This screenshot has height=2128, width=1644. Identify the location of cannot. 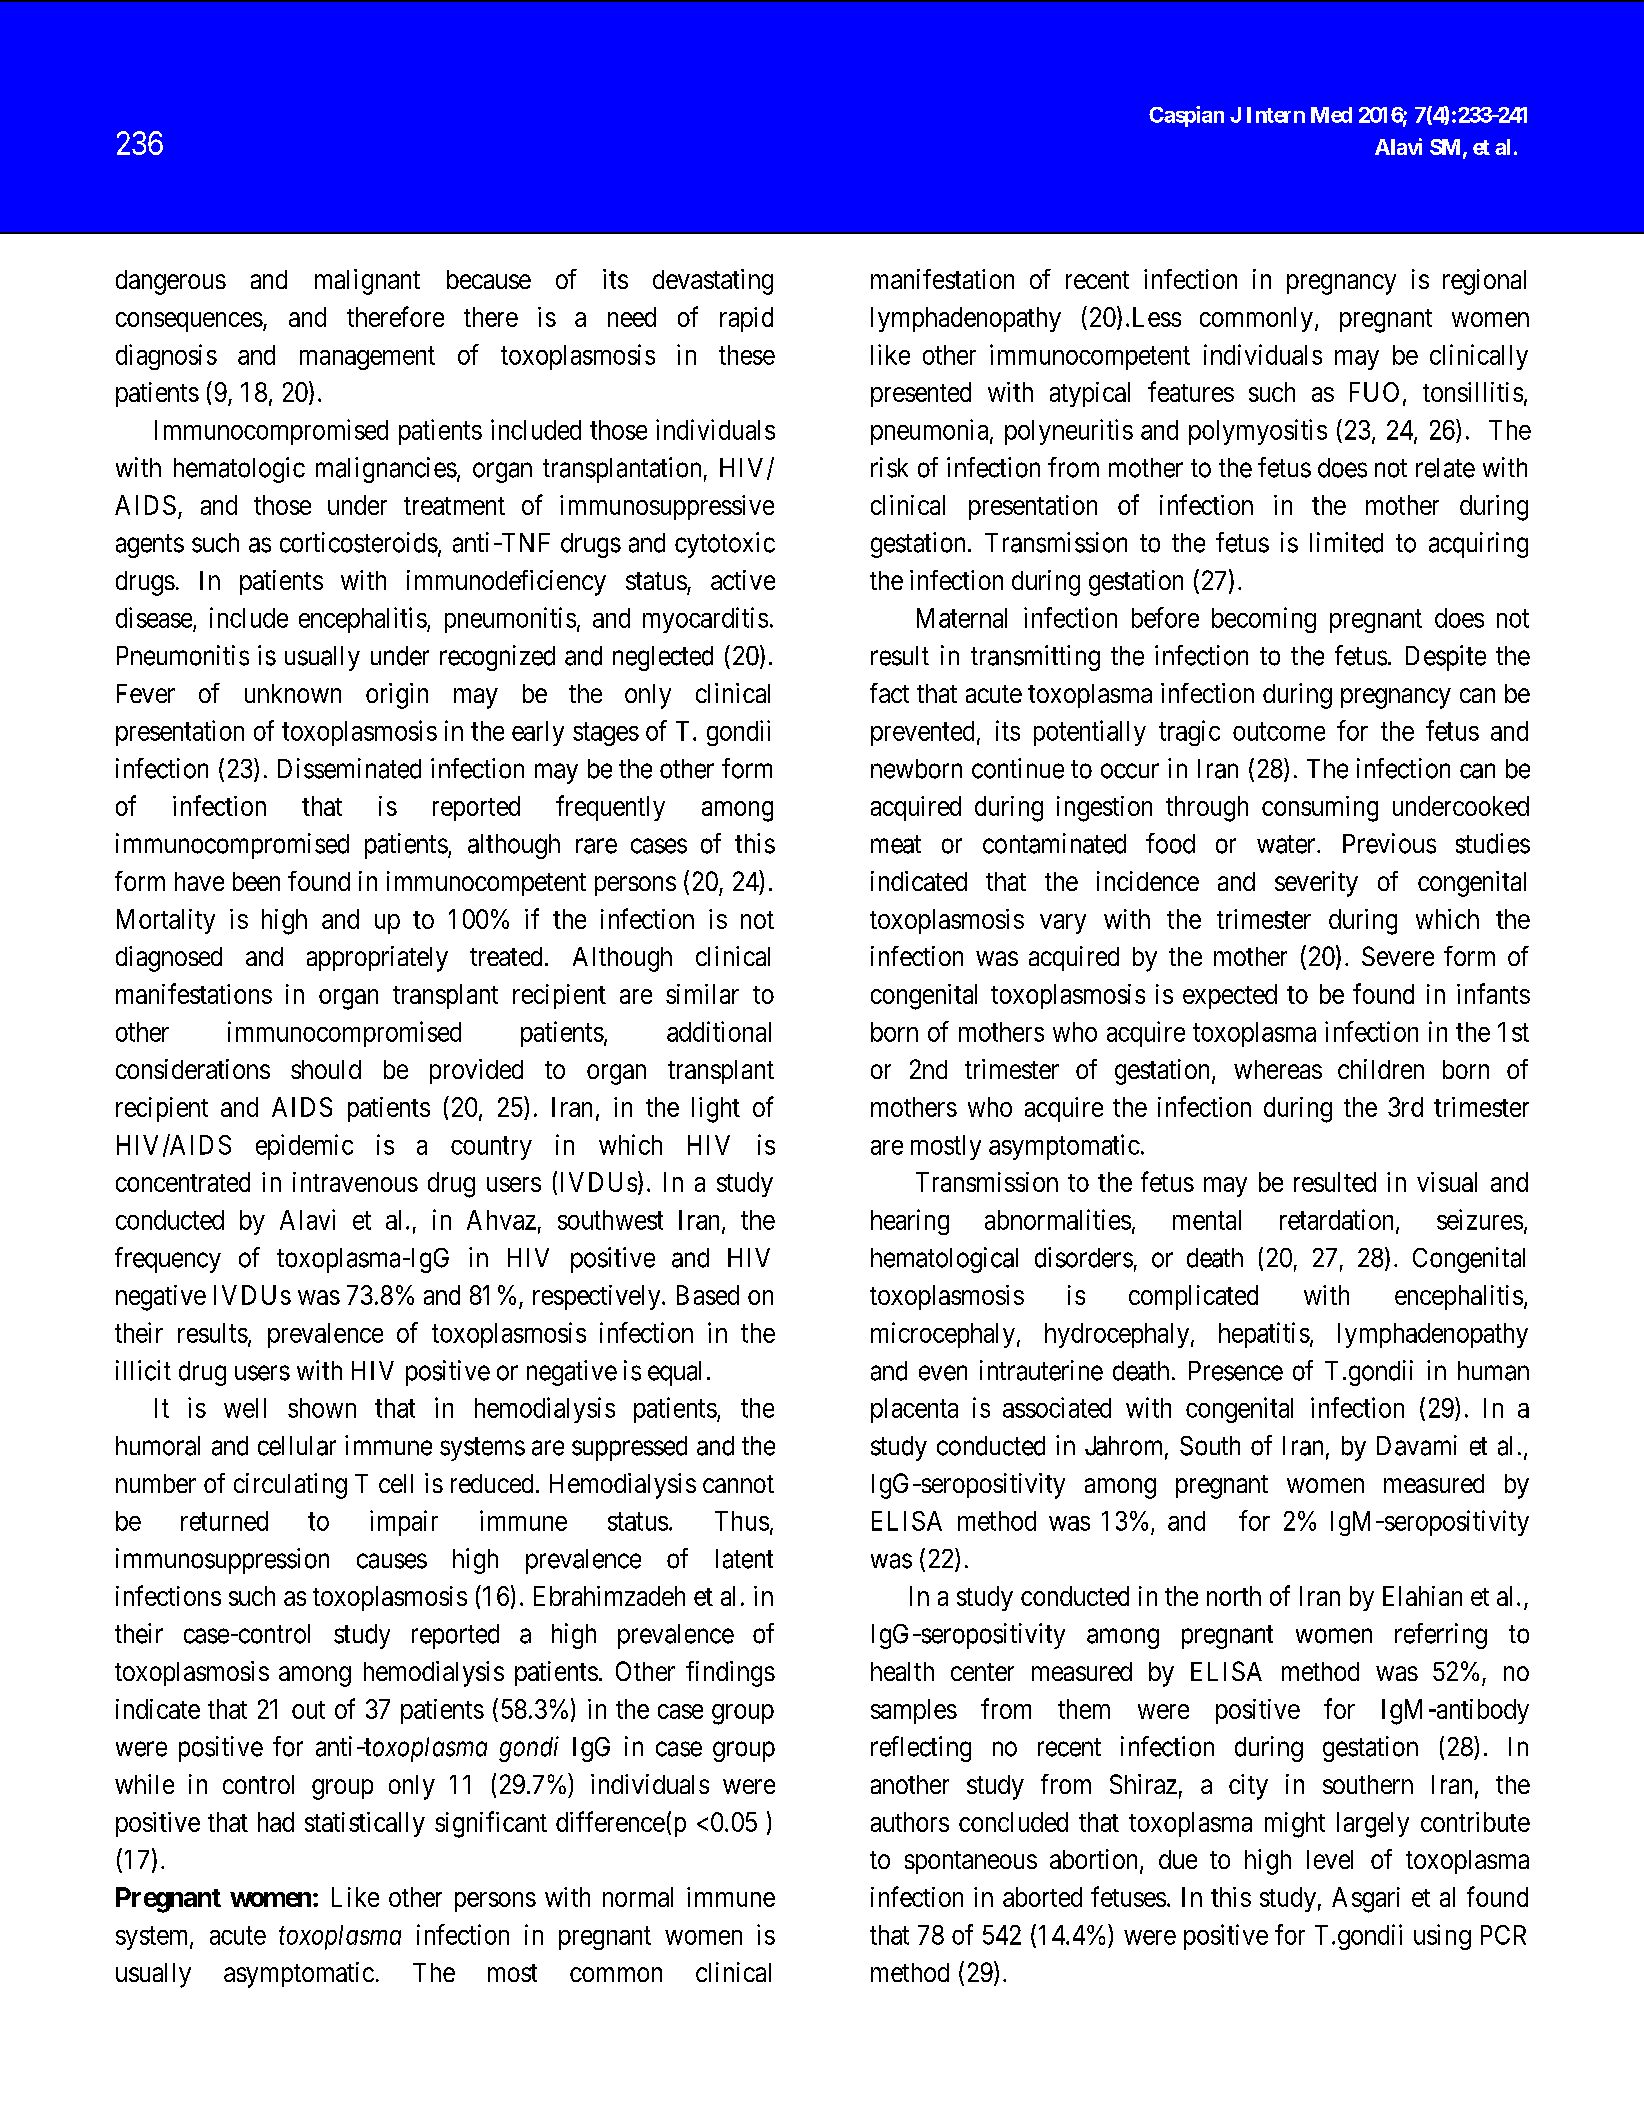
(738, 1484).
